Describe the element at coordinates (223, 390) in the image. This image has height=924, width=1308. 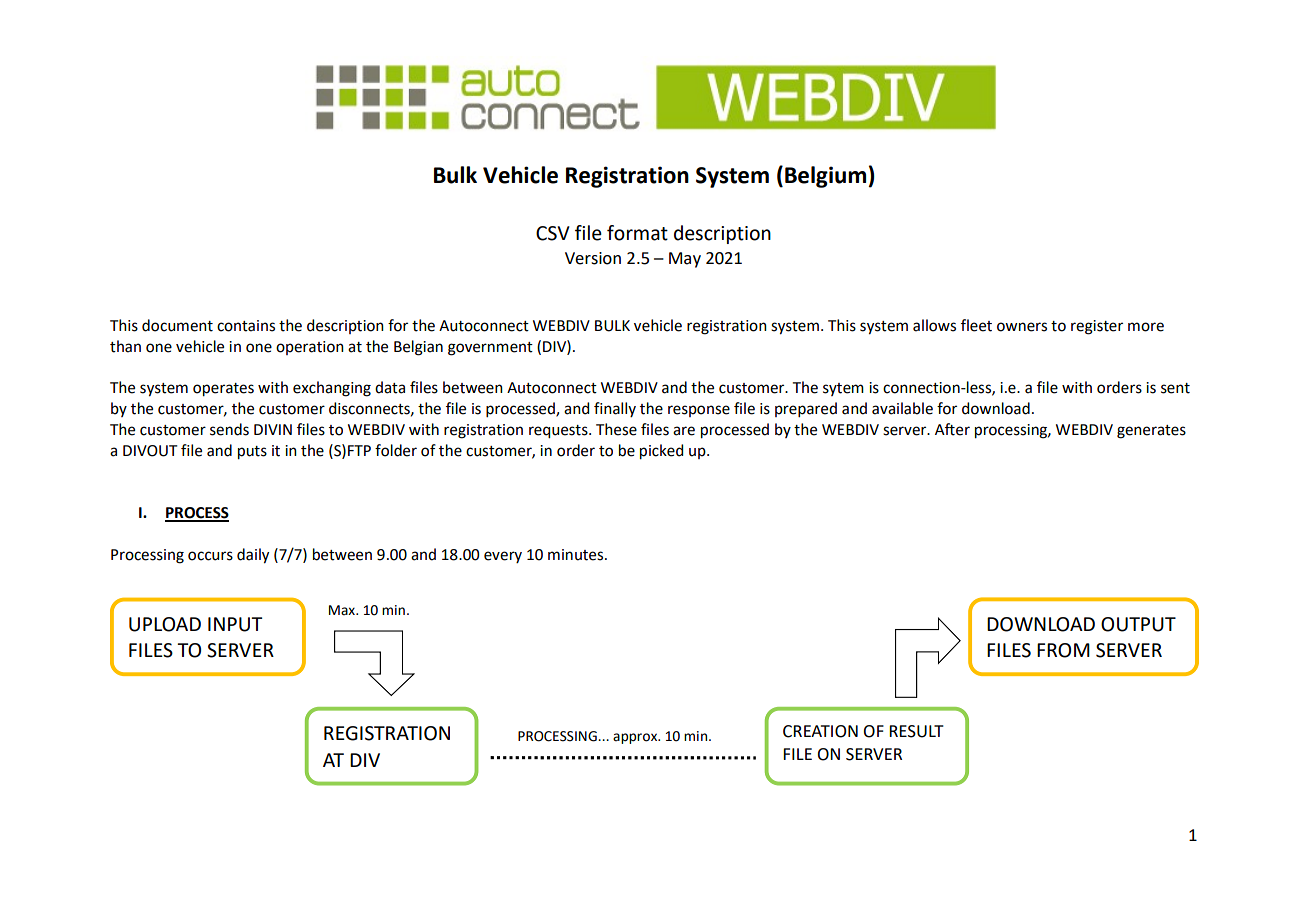
I see `operates` at that location.
